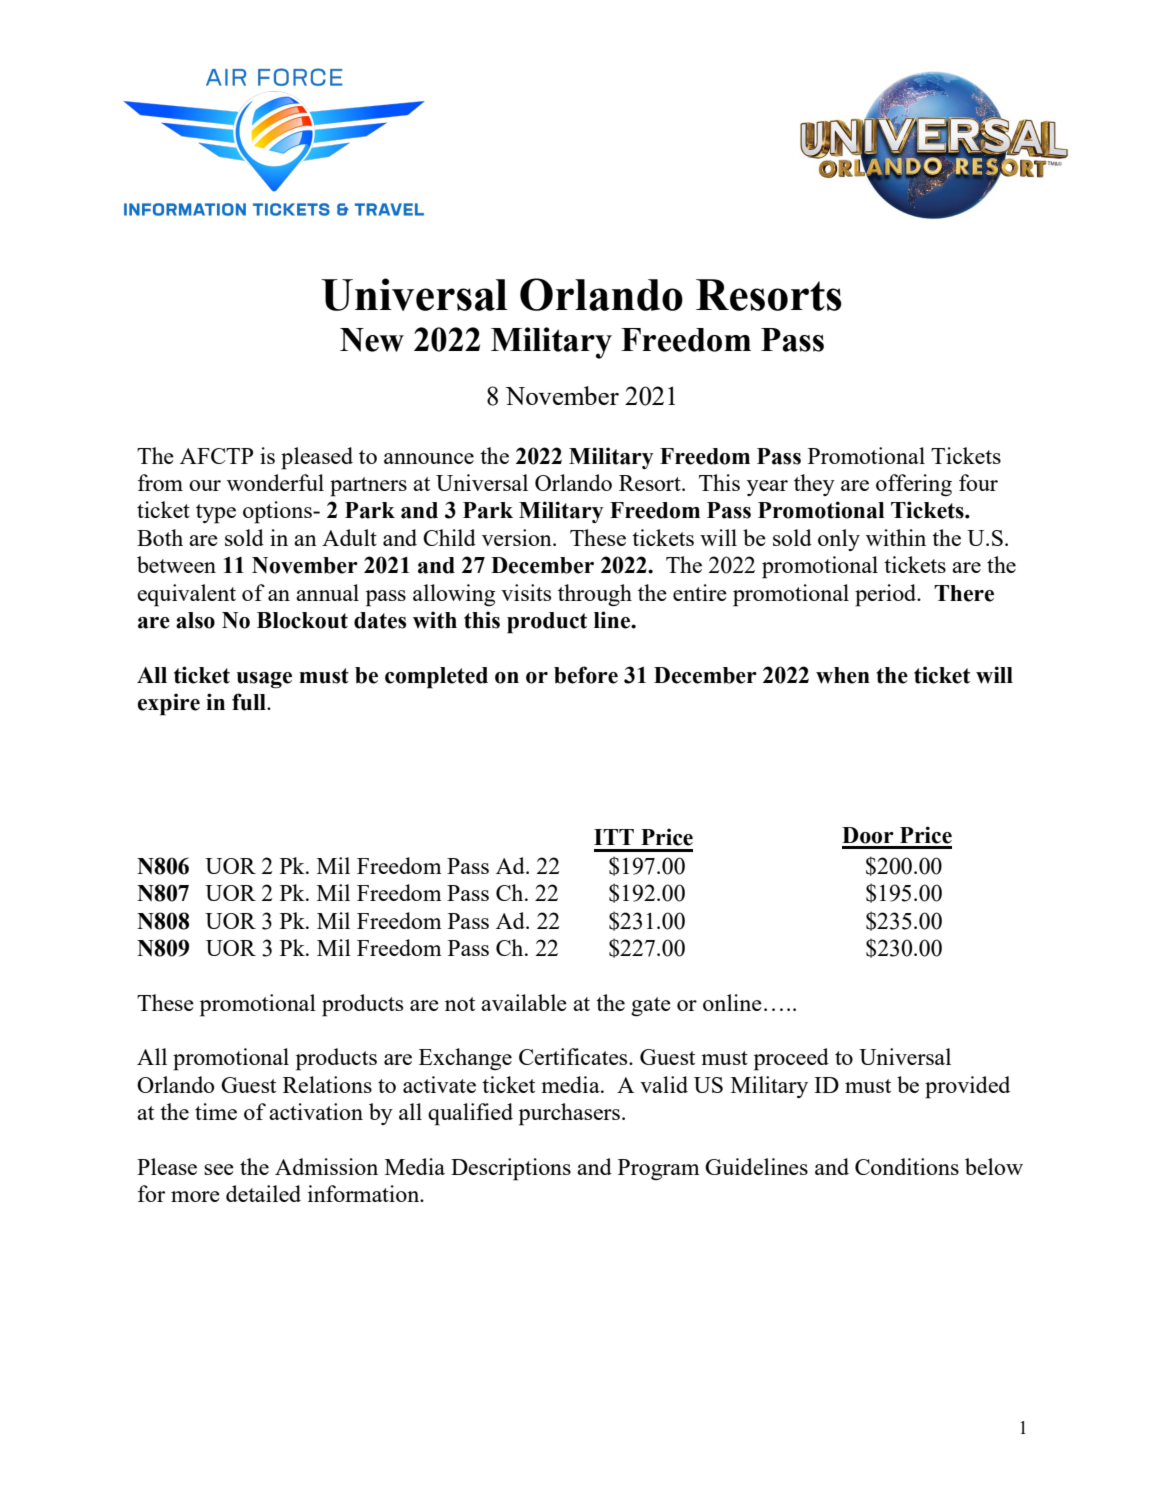 The width and height of the page is (1165, 1507). What do you see at coordinates (914, 485) in the page?
I see `offering` at bounding box center [914, 485].
